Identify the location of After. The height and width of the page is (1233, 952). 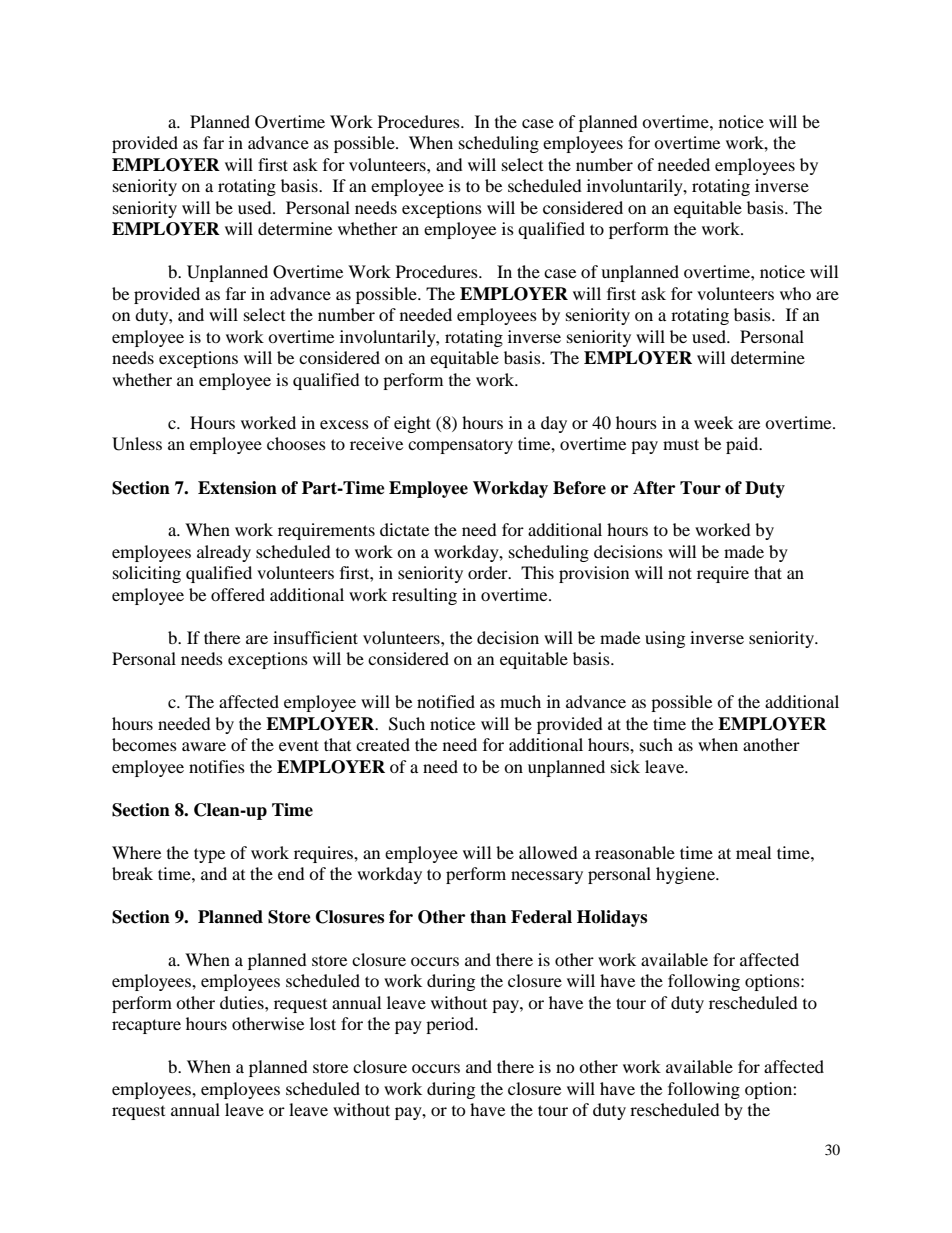
(654, 488).
